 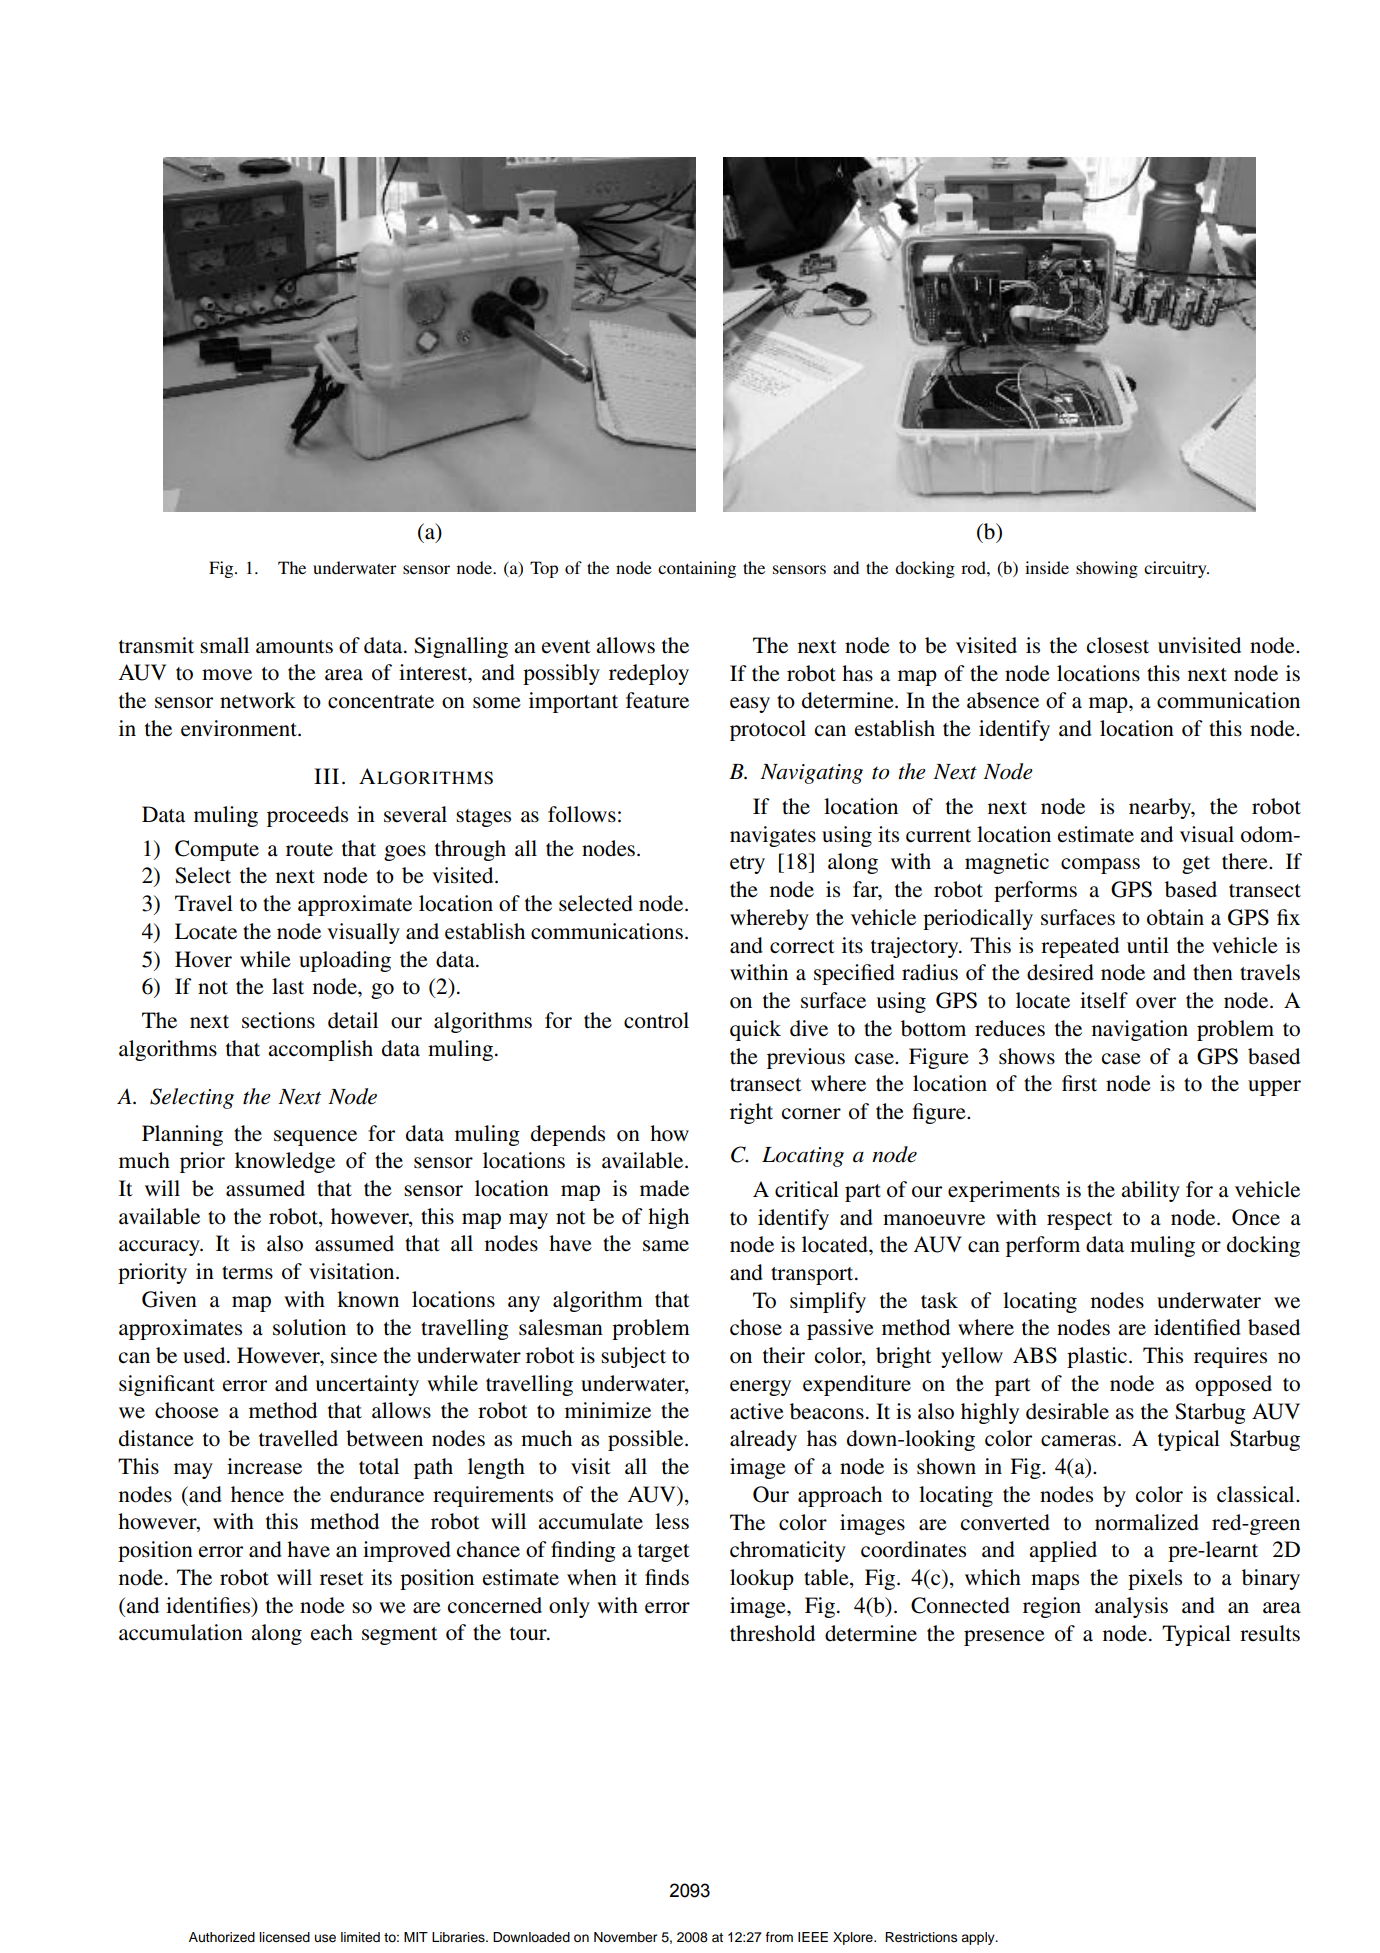 What do you see at coordinates (1080, 1221) in the document?
I see `respect` at bounding box center [1080, 1221].
